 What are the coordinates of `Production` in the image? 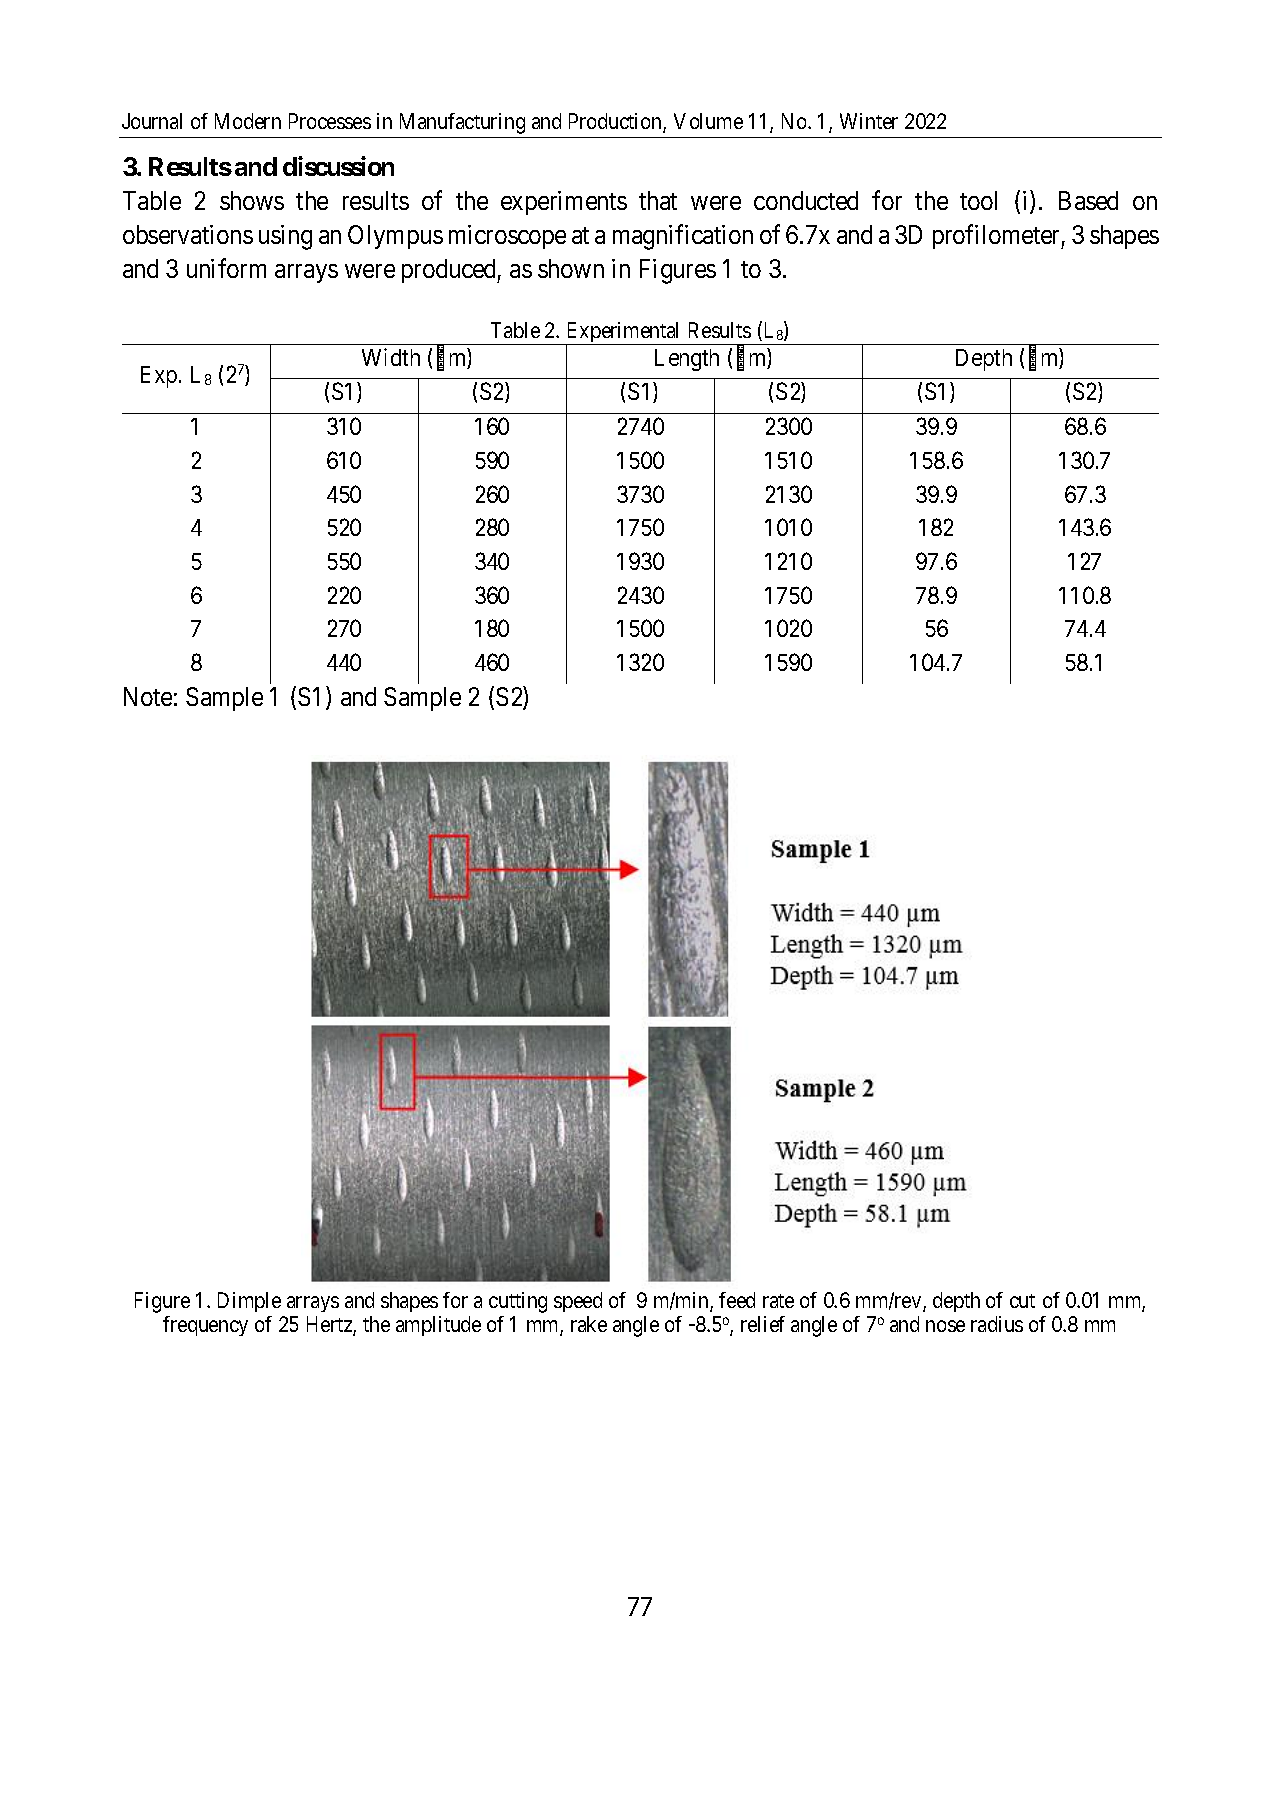 It's located at (616, 122).
